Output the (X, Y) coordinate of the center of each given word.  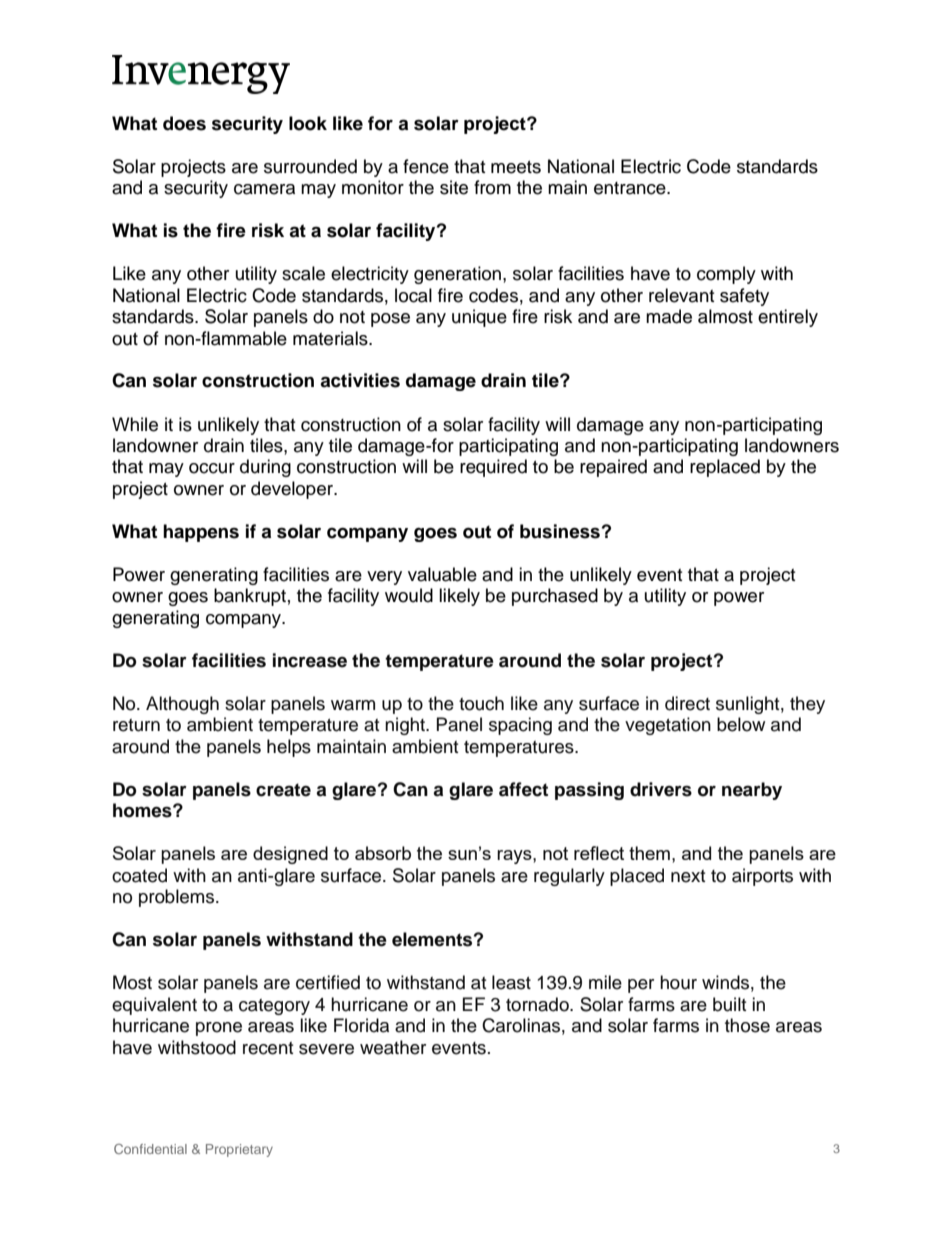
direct (687, 703)
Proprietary (239, 1150)
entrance (631, 188)
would (409, 595)
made (669, 316)
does (184, 123)
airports (762, 877)
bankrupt (250, 597)
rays (515, 857)
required (493, 468)
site (454, 187)
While (135, 424)
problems (178, 898)
